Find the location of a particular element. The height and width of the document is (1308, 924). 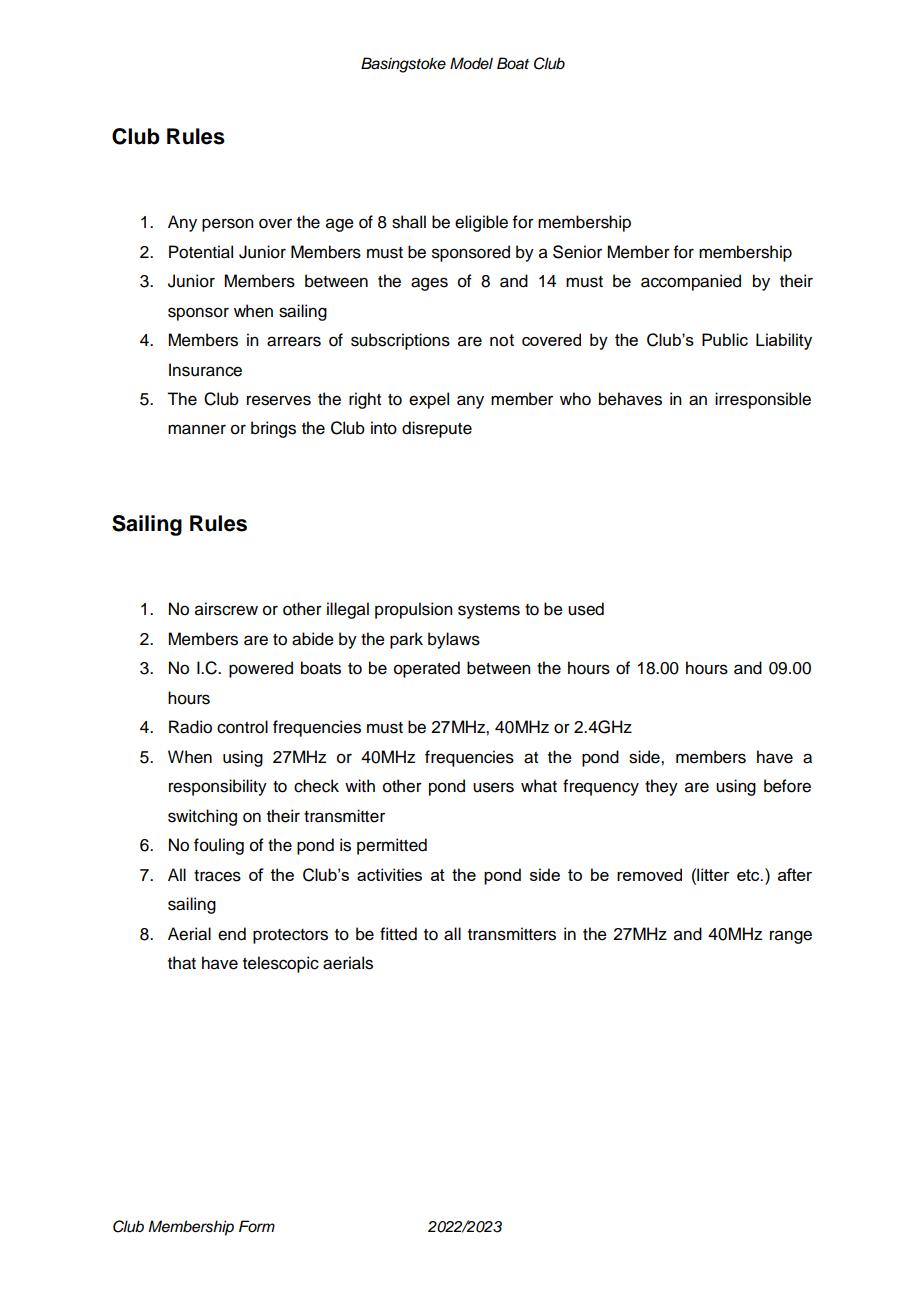

not is located at coordinates (502, 340).
